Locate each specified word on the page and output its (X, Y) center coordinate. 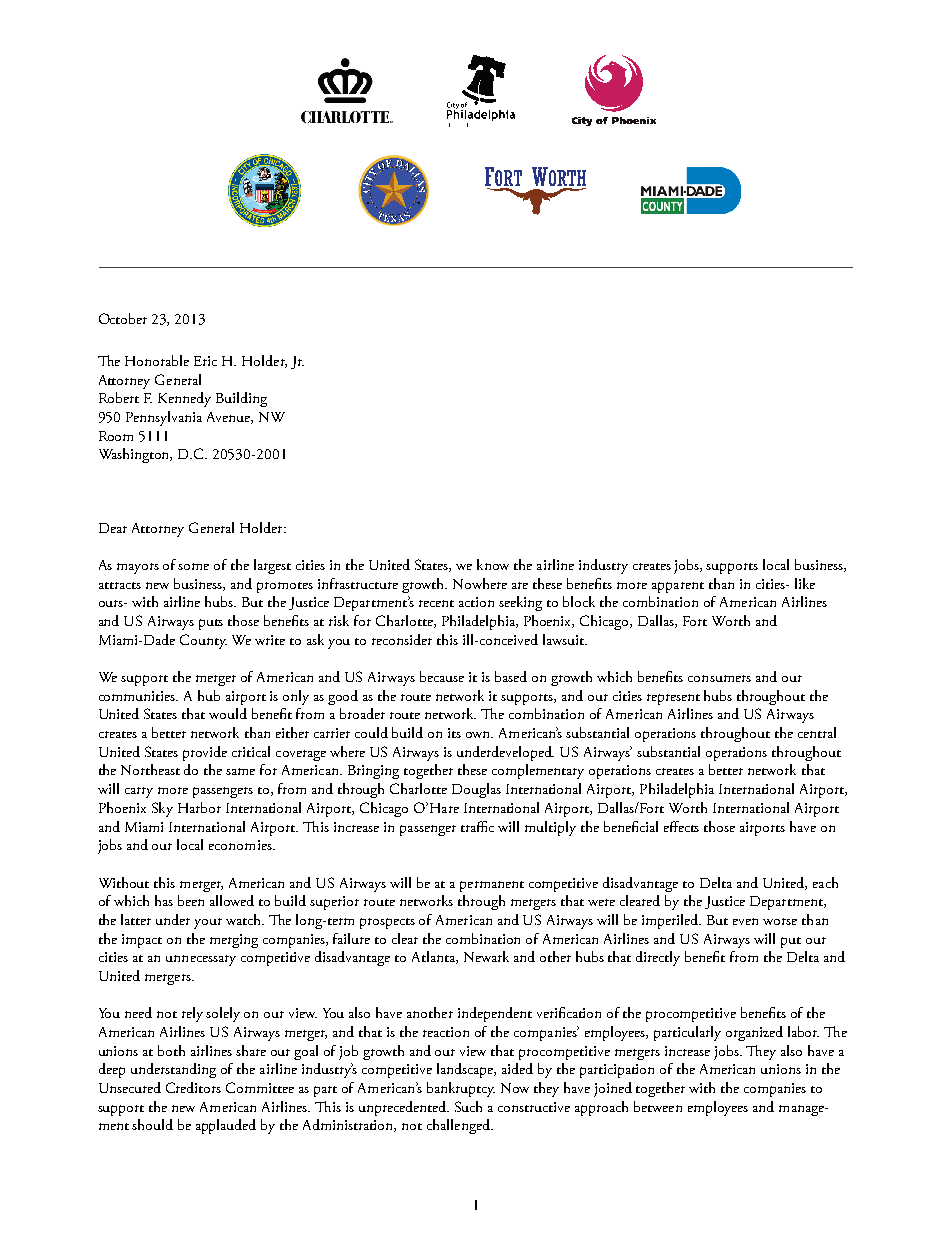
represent (673, 699)
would (228, 713)
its (454, 733)
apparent (678, 587)
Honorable (157, 360)
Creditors (193, 1087)
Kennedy (184, 399)
